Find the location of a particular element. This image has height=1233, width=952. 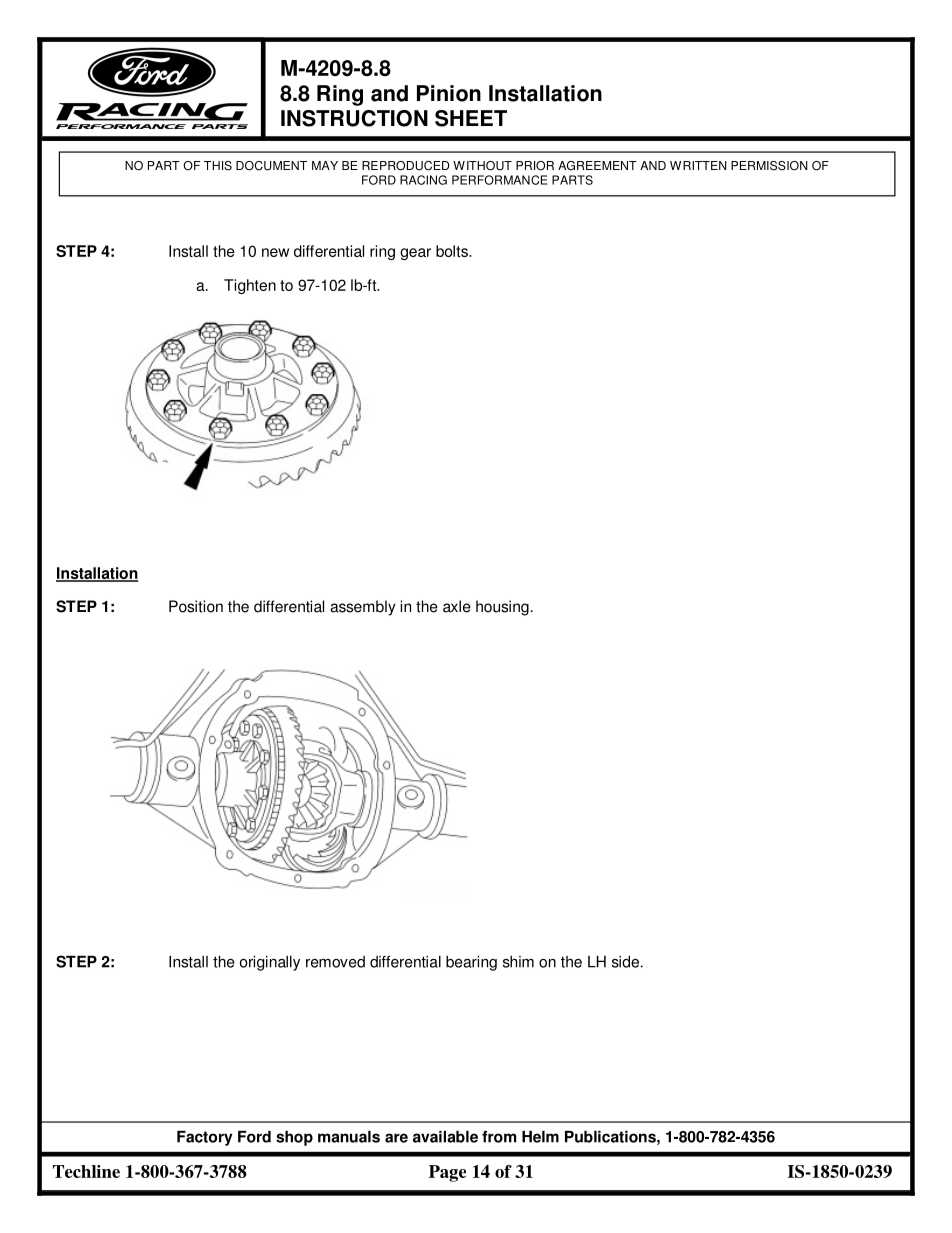

DOCUMENT is located at coordinates (271, 166).
